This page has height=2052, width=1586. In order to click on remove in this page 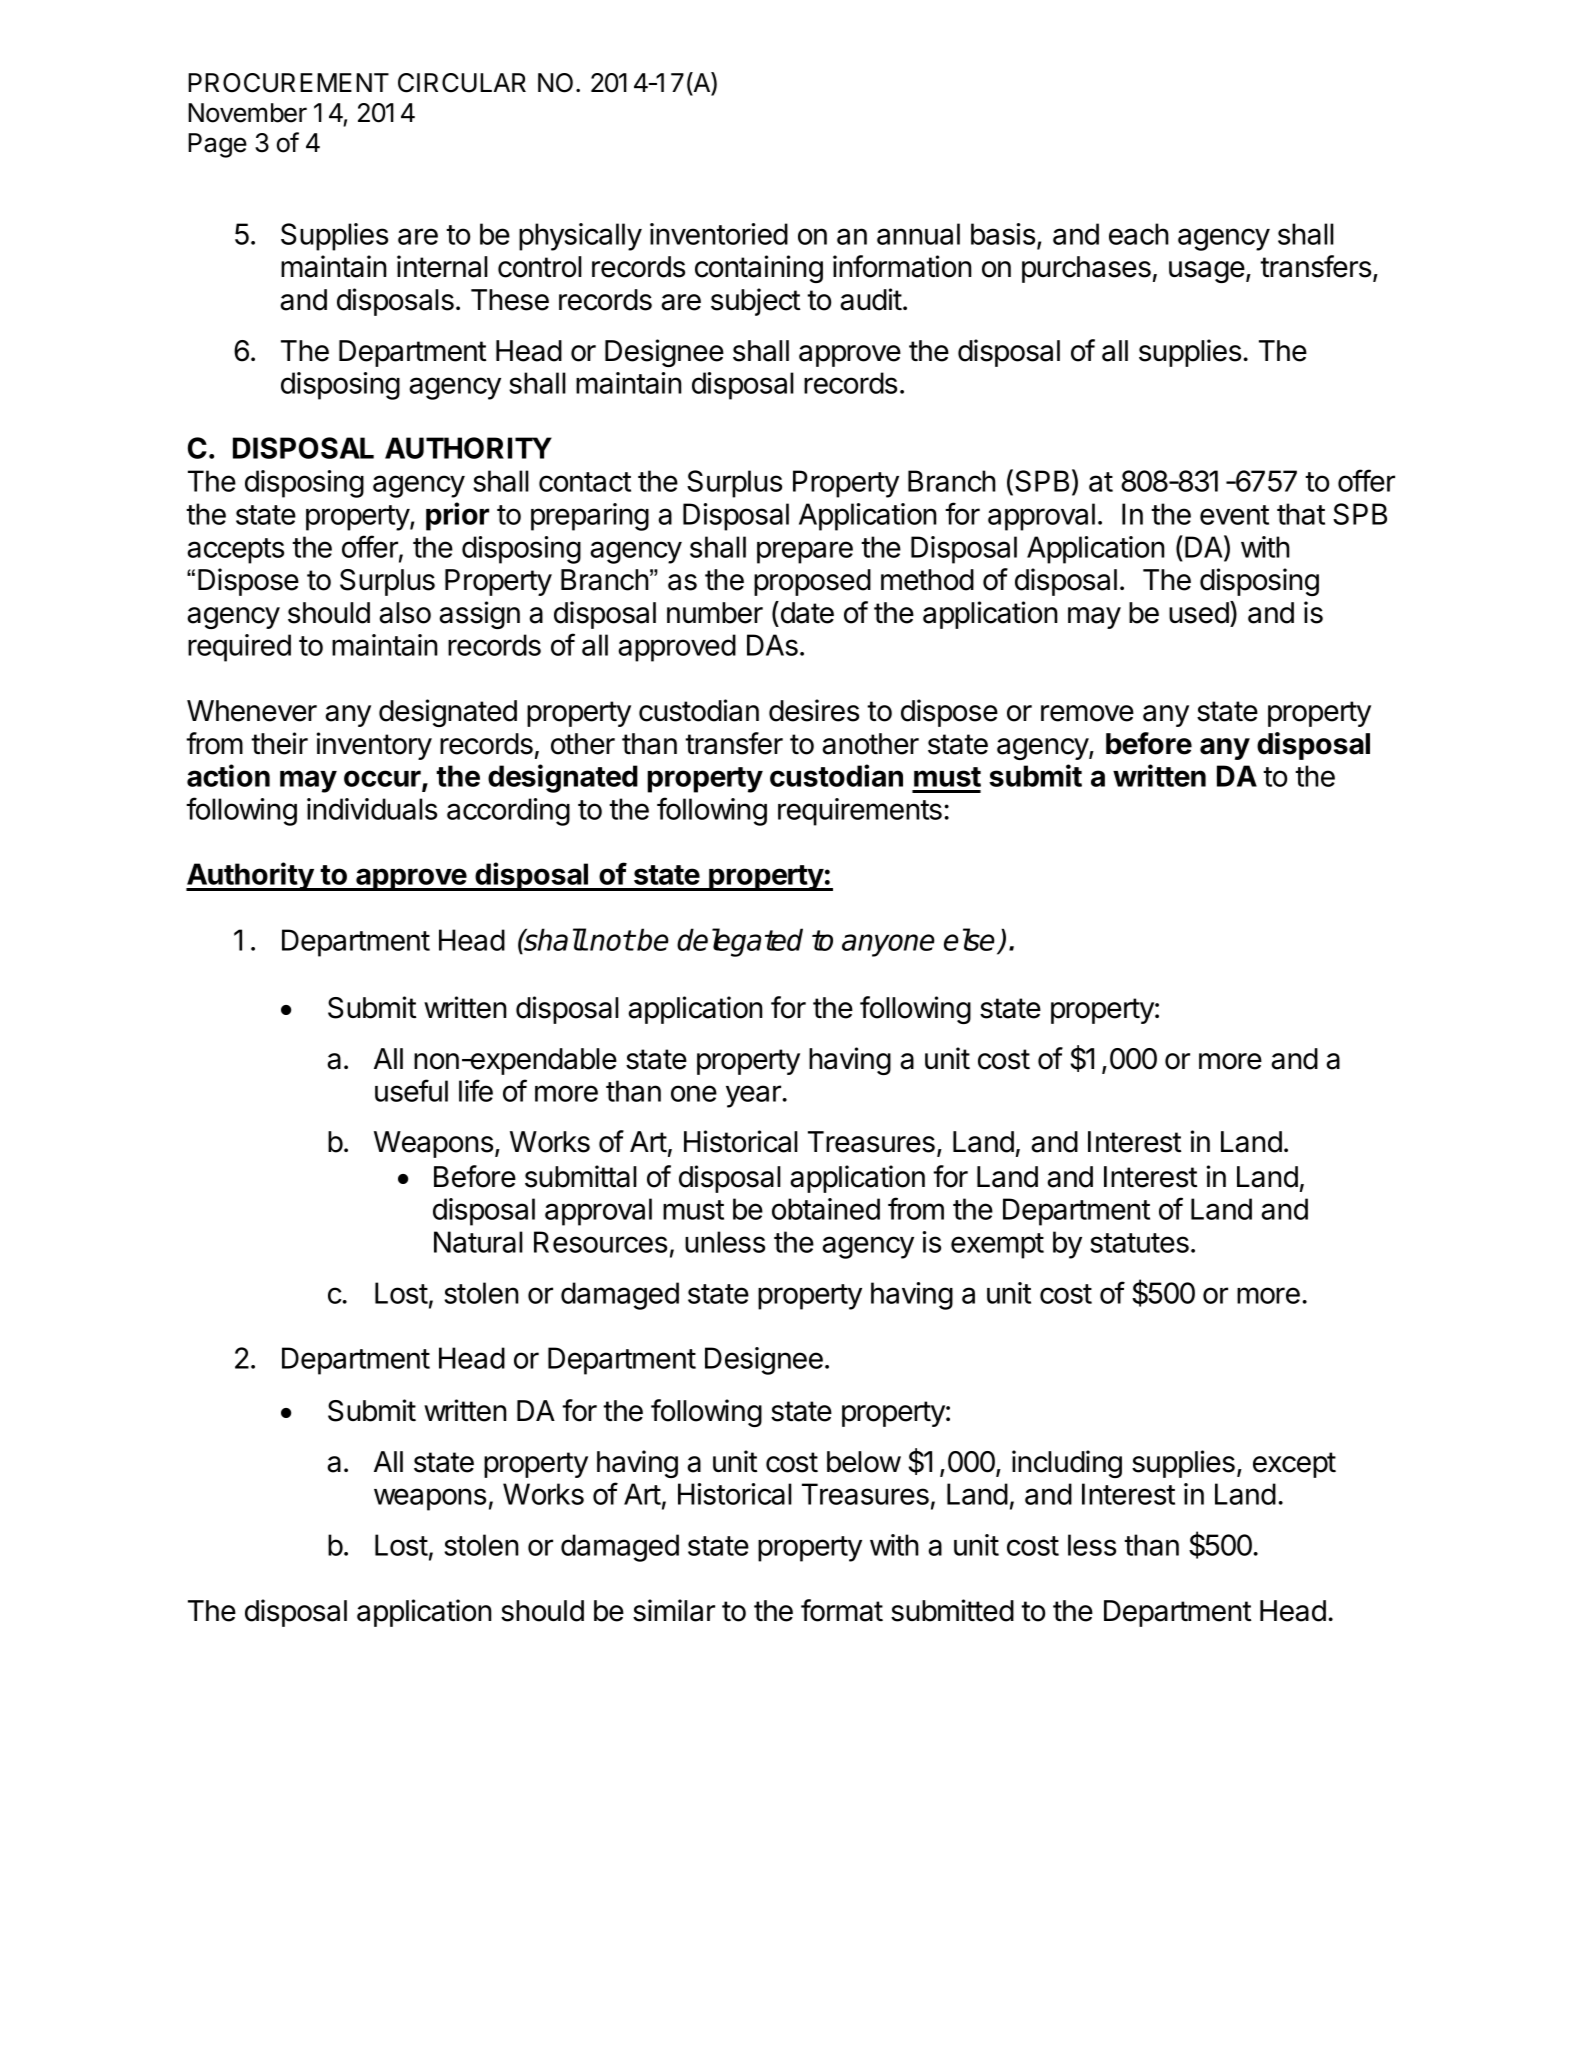, I will do `click(1087, 713)`.
